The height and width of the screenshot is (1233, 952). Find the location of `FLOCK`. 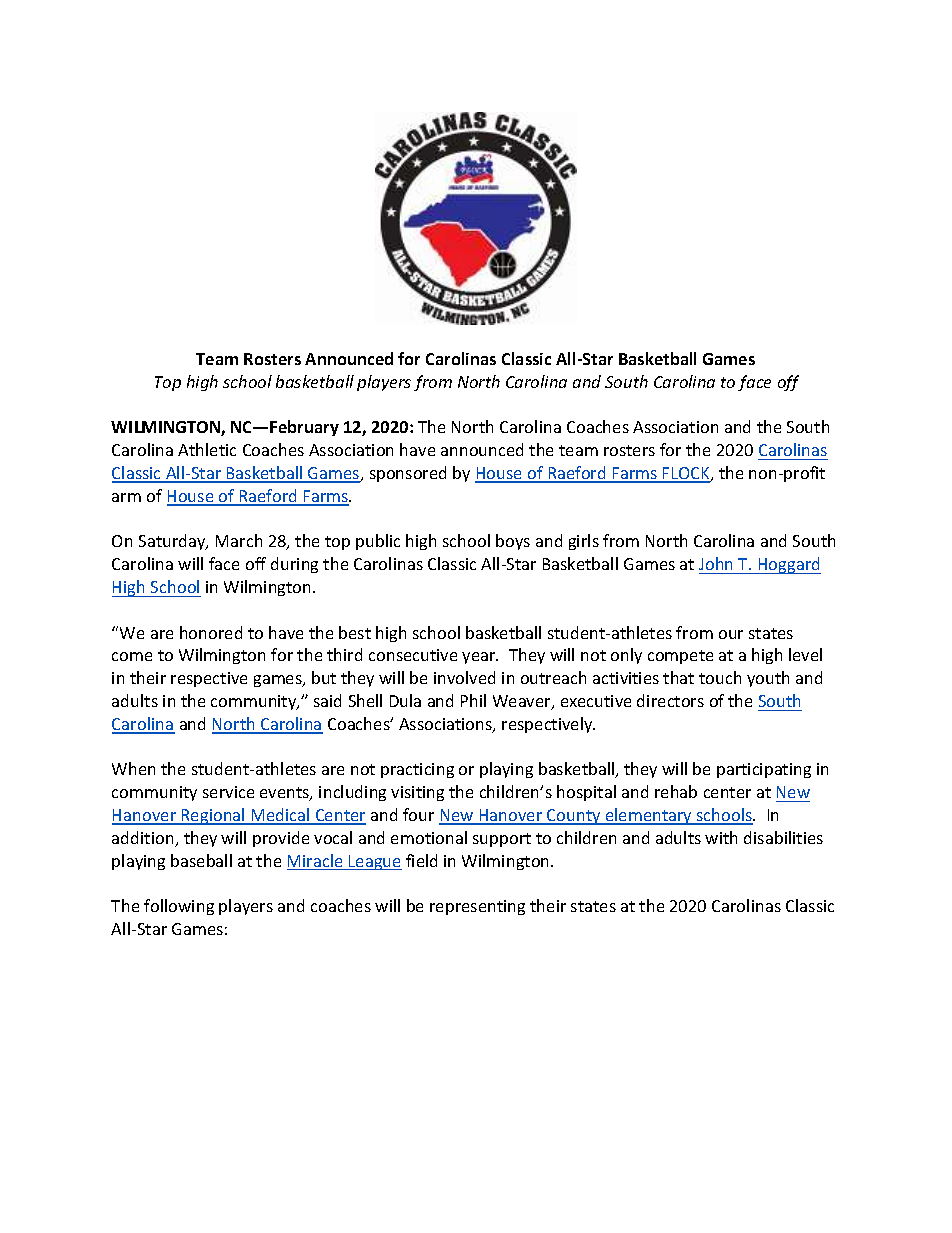

FLOCK is located at coordinates (686, 474).
